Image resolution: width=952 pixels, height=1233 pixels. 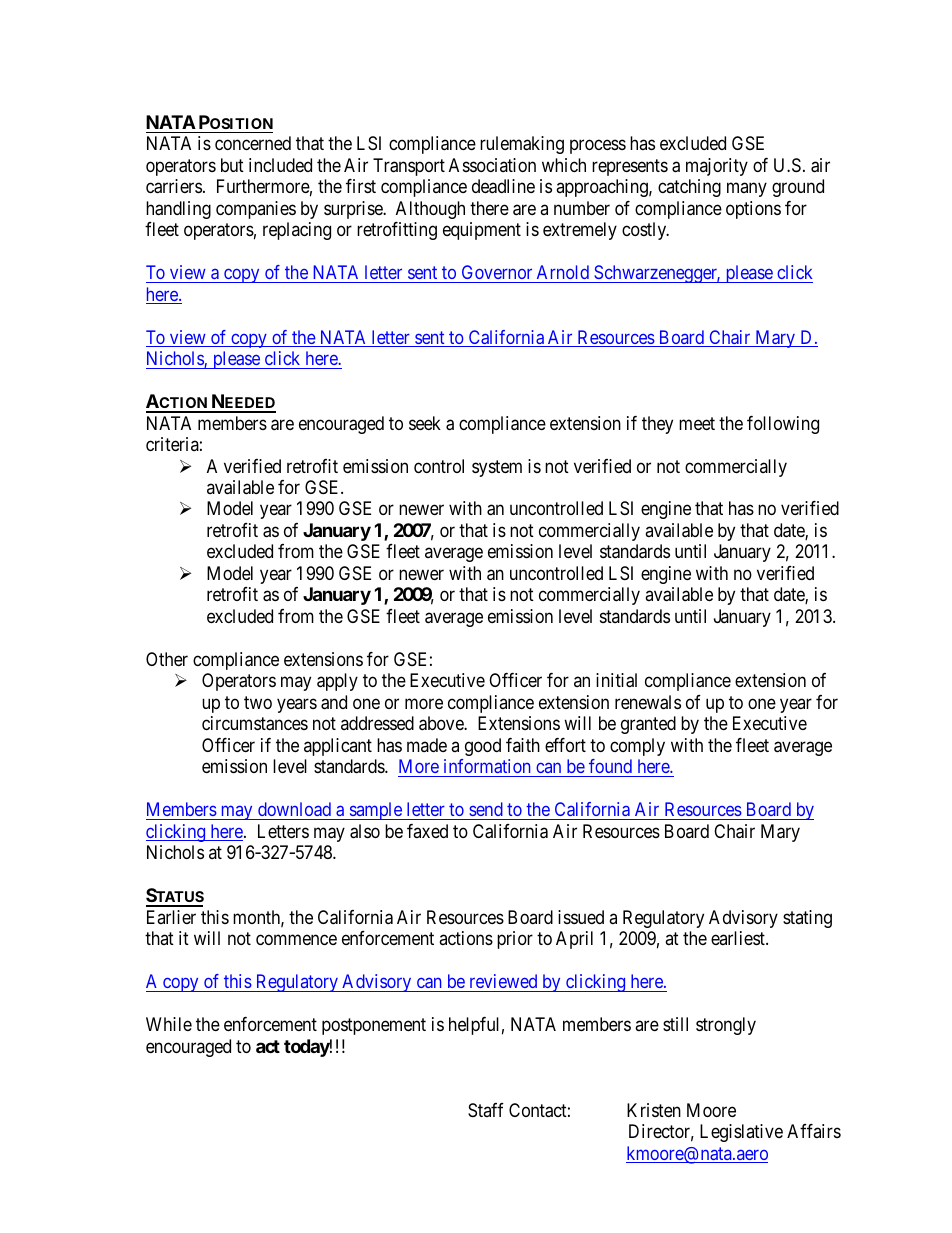 What do you see at coordinates (232, 165) in the screenshot?
I see `but` at bounding box center [232, 165].
